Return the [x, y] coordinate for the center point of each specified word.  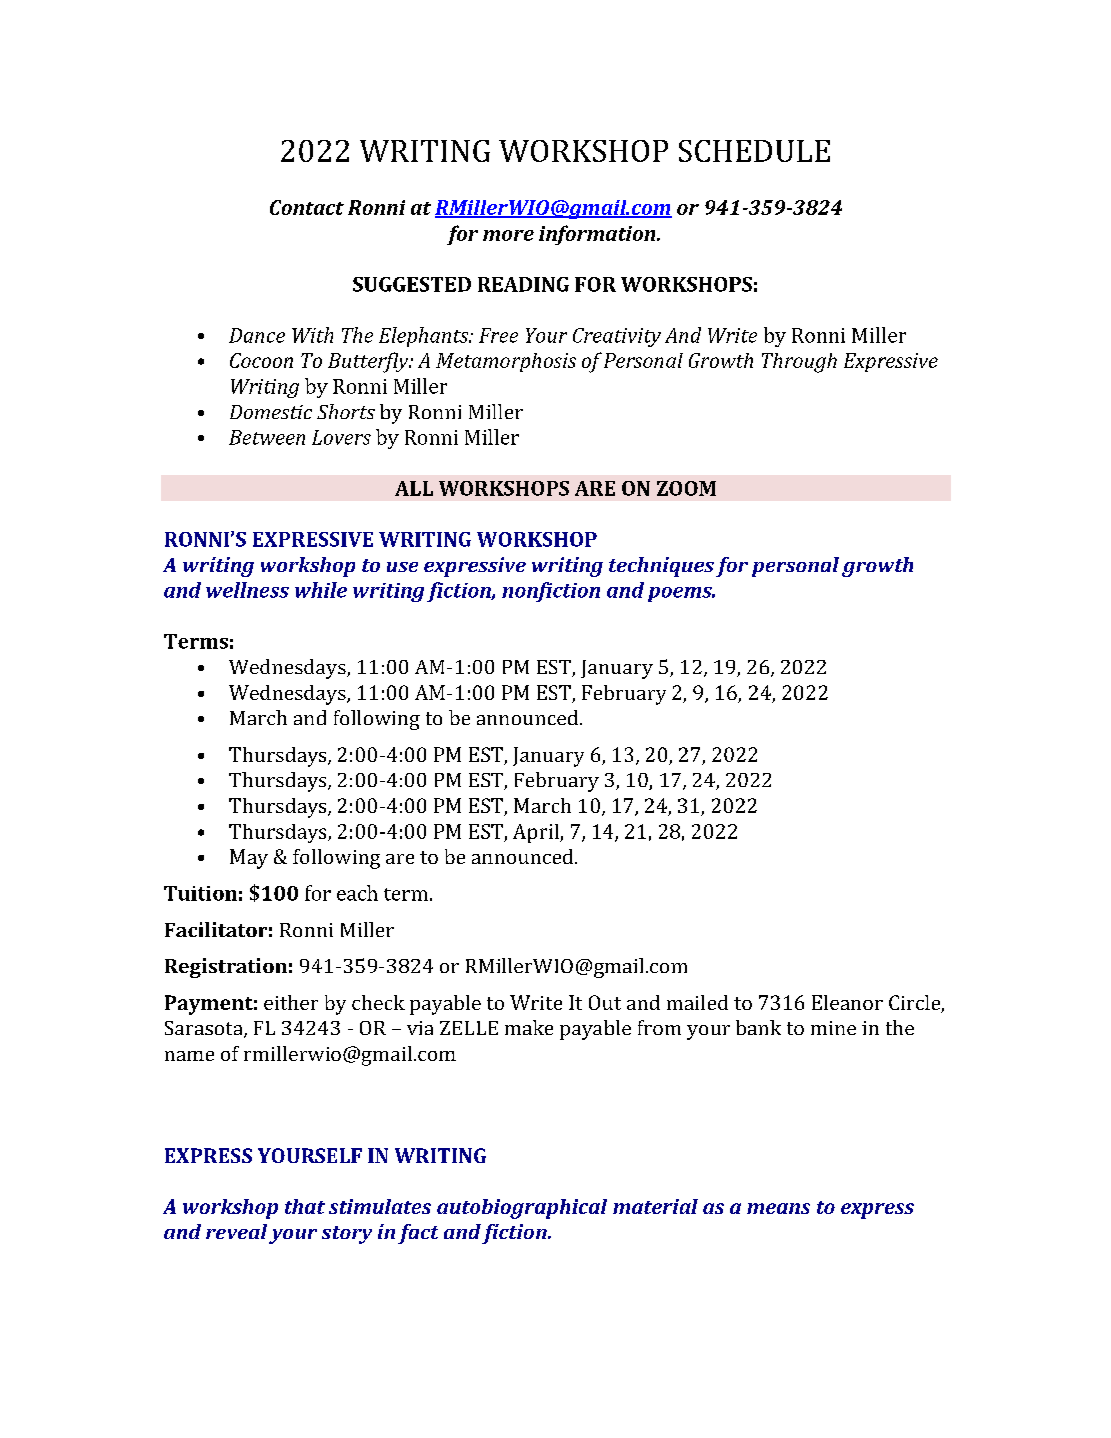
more [508, 235]
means [778, 1208]
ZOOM [686, 488]
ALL [414, 488]
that [305, 1206]
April [537, 833]
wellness [247, 590]
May [249, 859]
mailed [697, 1002]
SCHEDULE [754, 151]
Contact [307, 207]
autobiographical [522, 1209]
